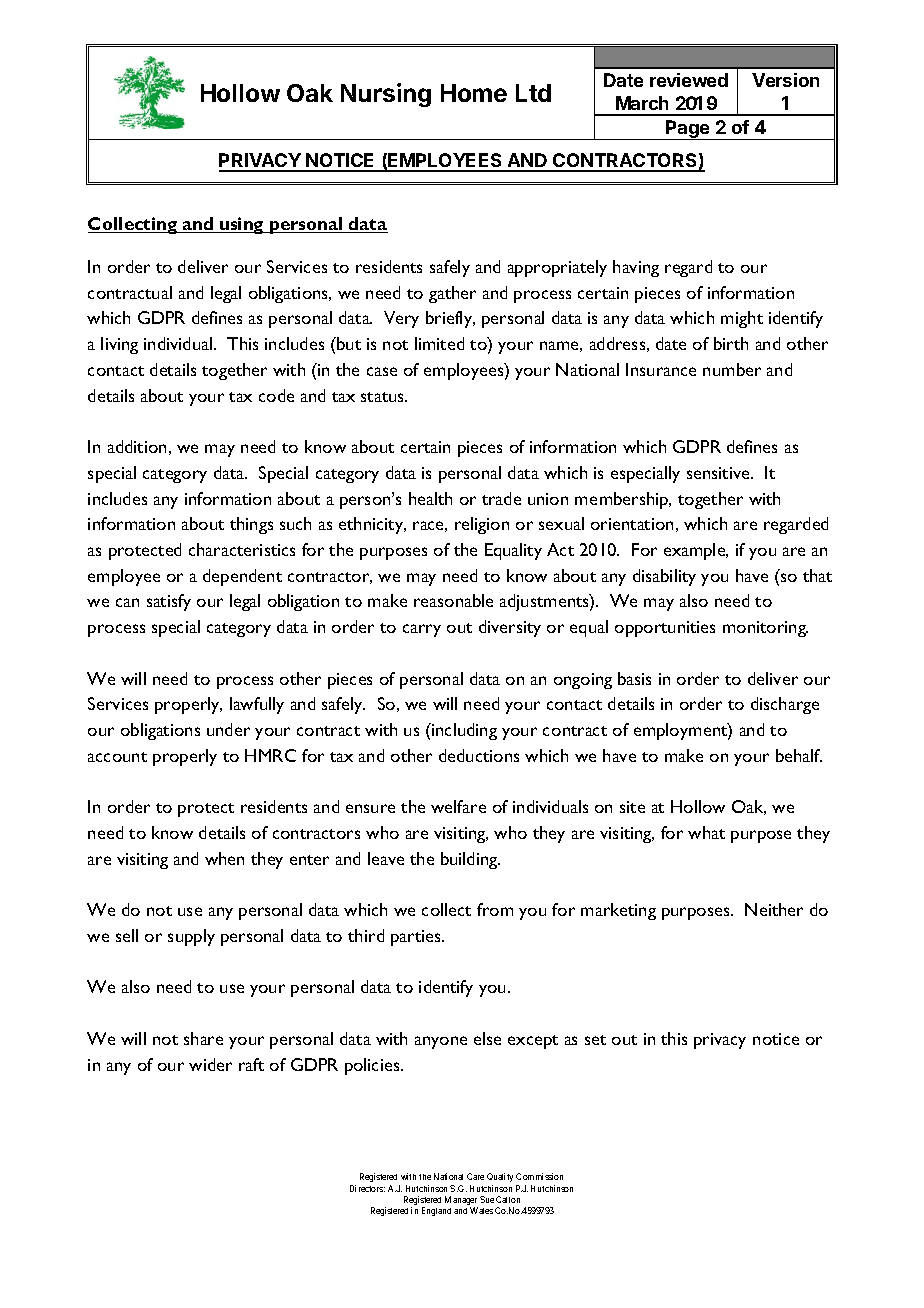  Describe the element at coordinates (474, 93) in the screenshot. I see `Home` at that location.
